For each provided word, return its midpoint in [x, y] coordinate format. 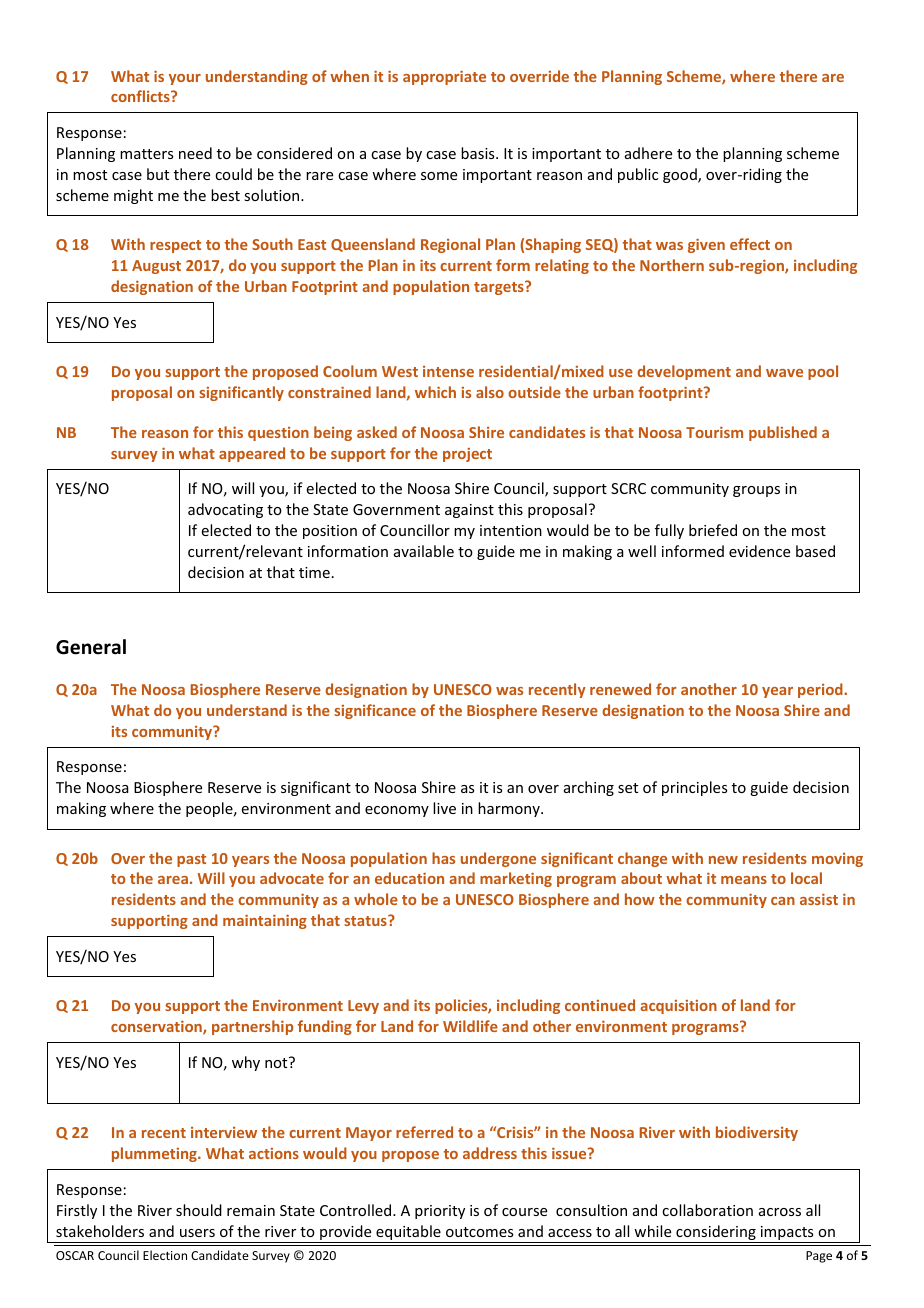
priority [440, 1212]
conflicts [141, 96]
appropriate [444, 77]
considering [716, 1234]
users [197, 1233]
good [681, 175]
